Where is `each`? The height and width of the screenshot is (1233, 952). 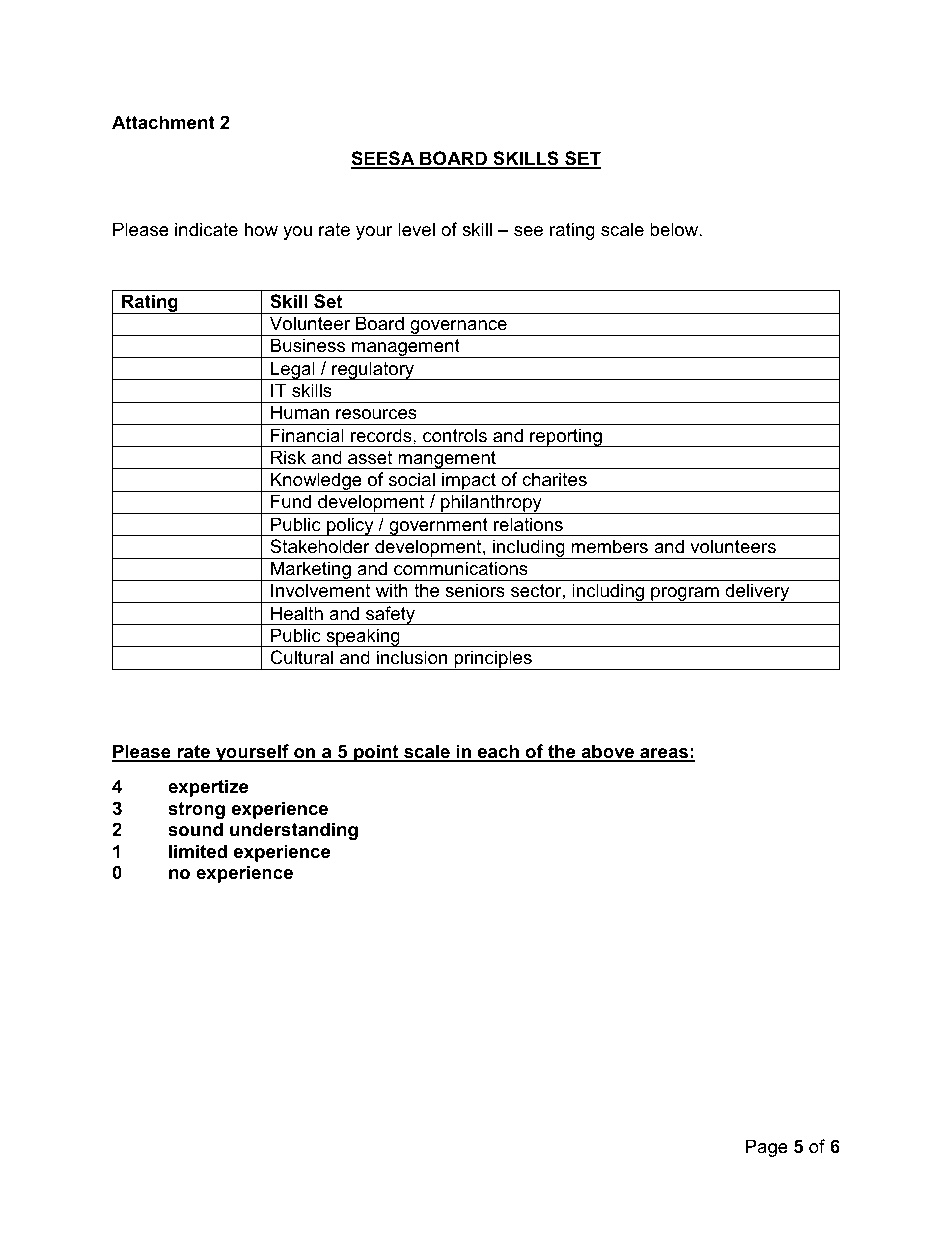
each is located at coordinates (498, 752).
